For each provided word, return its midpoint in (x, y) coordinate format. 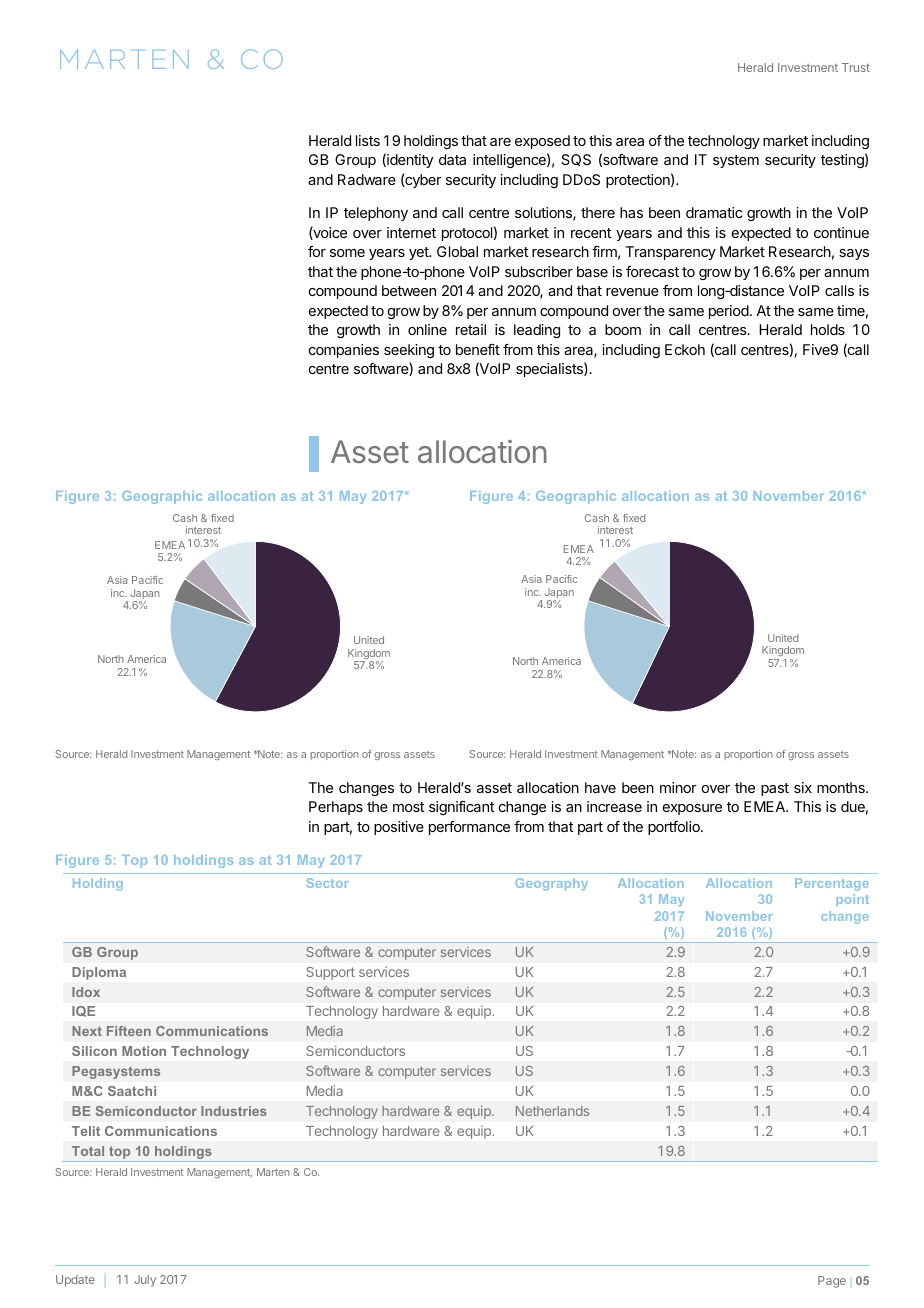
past (775, 789)
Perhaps (336, 808)
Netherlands (552, 1111)
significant (461, 808)
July (145, 1281)
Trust (856, 67)
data (452, 159)
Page (832, 1282)
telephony (376, 214)
